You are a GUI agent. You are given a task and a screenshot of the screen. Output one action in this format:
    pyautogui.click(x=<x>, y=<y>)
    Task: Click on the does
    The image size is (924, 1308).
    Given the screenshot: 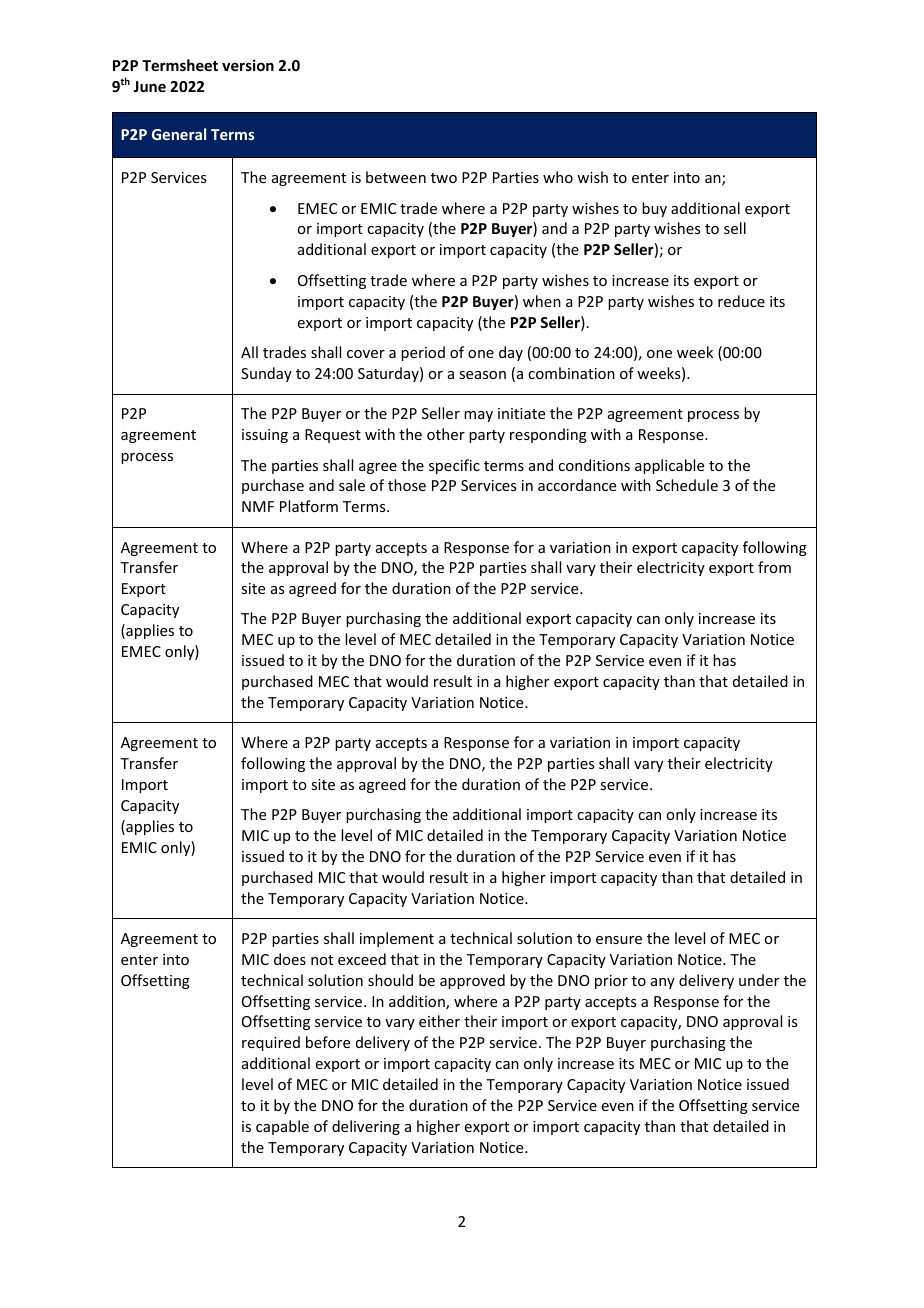 What is the action you would take?
    pyautogui.click(x=290, y=959)
